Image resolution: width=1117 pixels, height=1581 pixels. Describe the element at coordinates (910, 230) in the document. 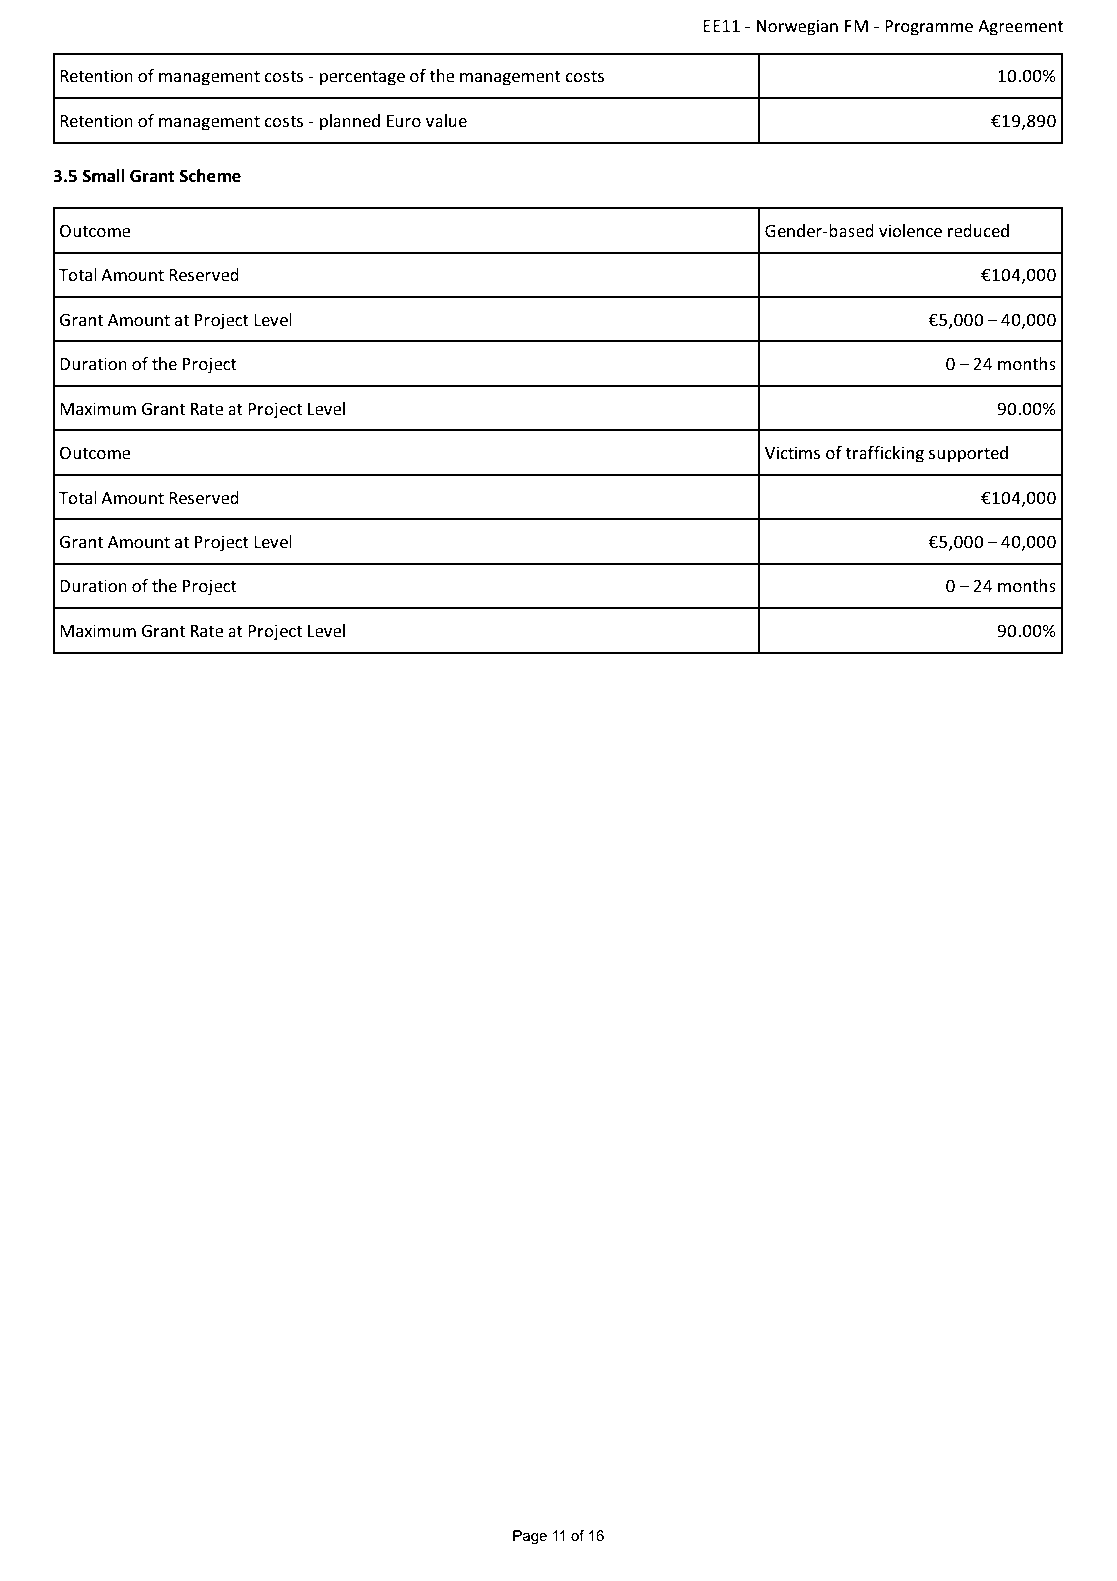

I see `violence` at that location.
